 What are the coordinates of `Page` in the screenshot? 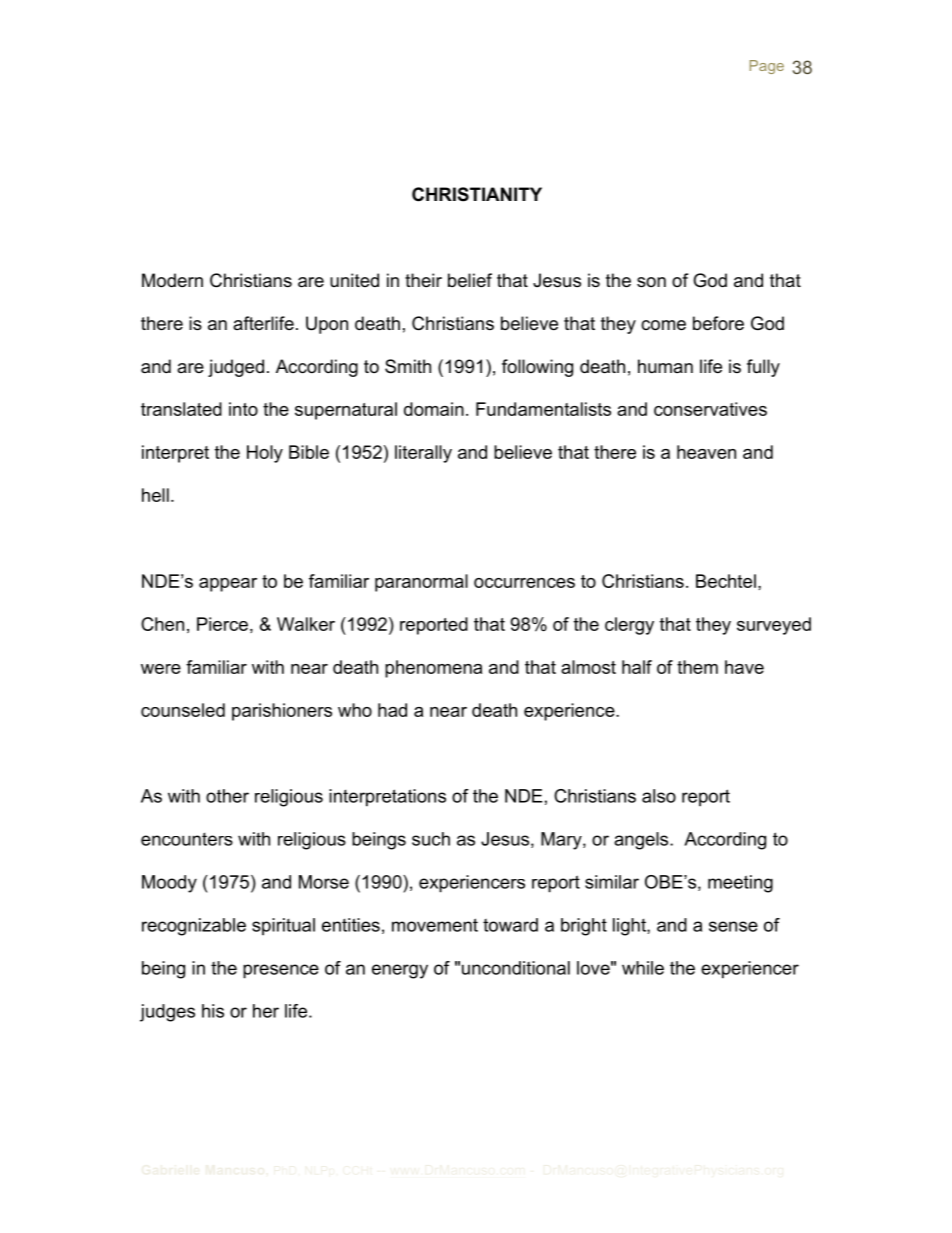 It's located at (767, 67).
